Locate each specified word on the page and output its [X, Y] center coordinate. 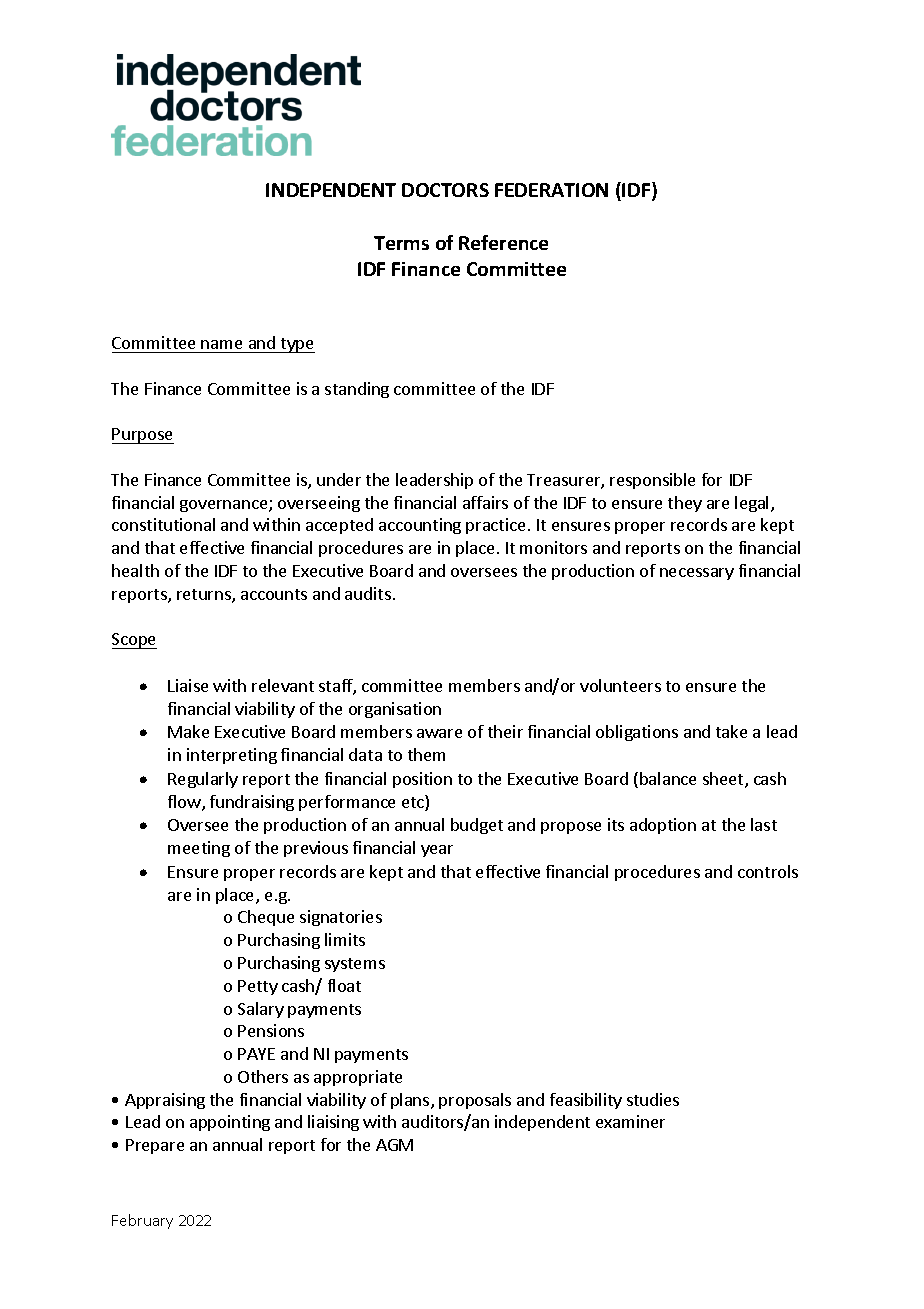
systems [355, 965]
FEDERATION [551, 190]
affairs [485, 502]
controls [768, 871]
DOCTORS [445, 190]
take [731, 731]
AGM [394, 1145]
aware [439, 733]
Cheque [266, 918]
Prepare [155, 1146]
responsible [652, 481]
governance [225, 506]
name [221, 344]
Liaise [188, 685]
